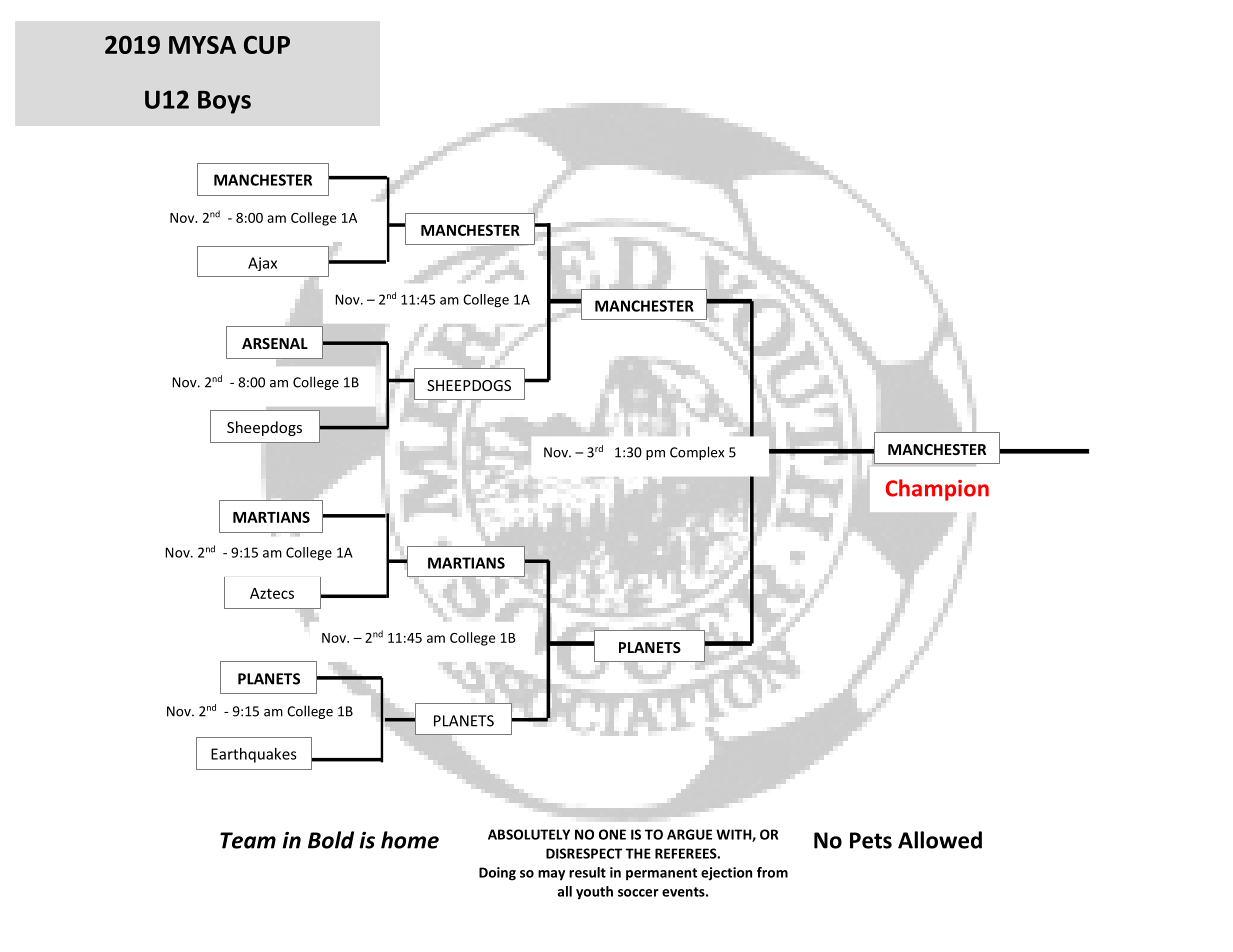  Describe the element at coordinates (772, 872) in the document. I see `from` at that location.
